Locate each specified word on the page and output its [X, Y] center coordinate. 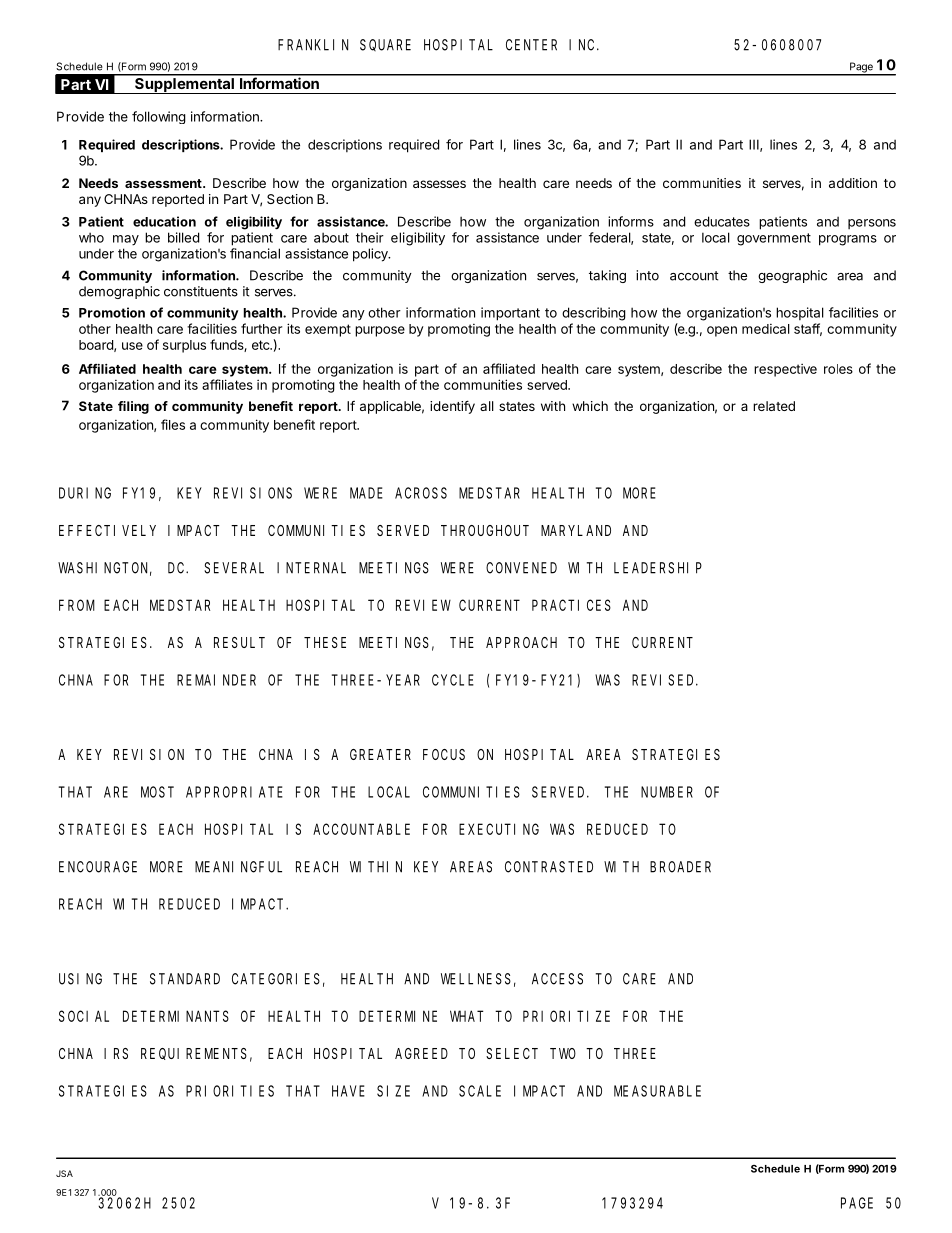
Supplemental [184, 84]
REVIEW [423, 605]
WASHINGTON [105, 569]
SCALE [480, 1091]
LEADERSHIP [658, 568]
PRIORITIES [230, 1091]
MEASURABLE [657, 1091]
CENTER [531, 45]
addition [853, 183]
